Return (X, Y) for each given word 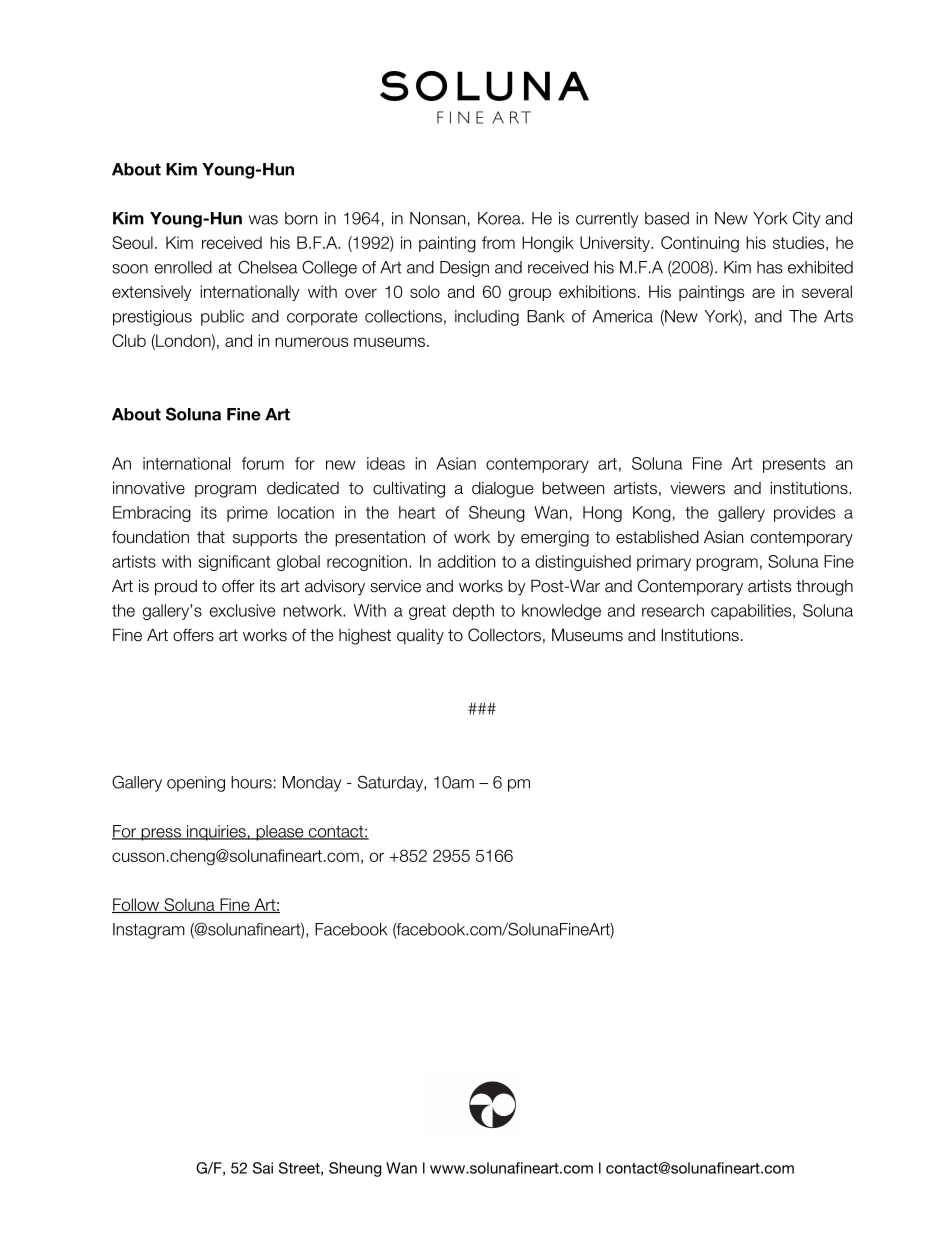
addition (466, 561)
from (498, 242)
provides (804, 514)
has (769, 267)
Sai (263, 1168)
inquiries (216, 833)
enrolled (183, 267)
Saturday (391, 783)
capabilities (752, 612)
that (211, 537)
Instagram (149, 931)
